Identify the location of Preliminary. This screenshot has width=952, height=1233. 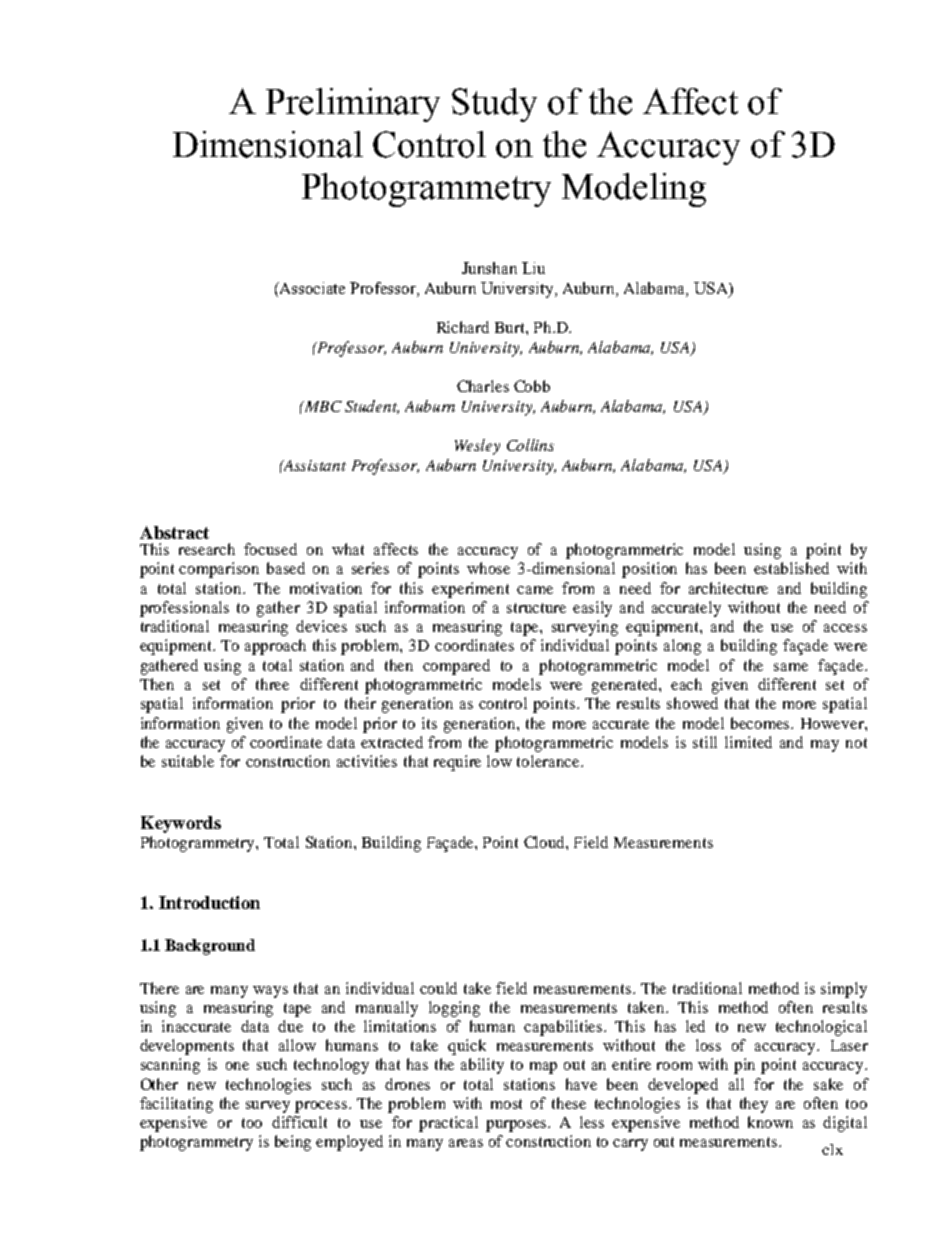
(353, 105).
